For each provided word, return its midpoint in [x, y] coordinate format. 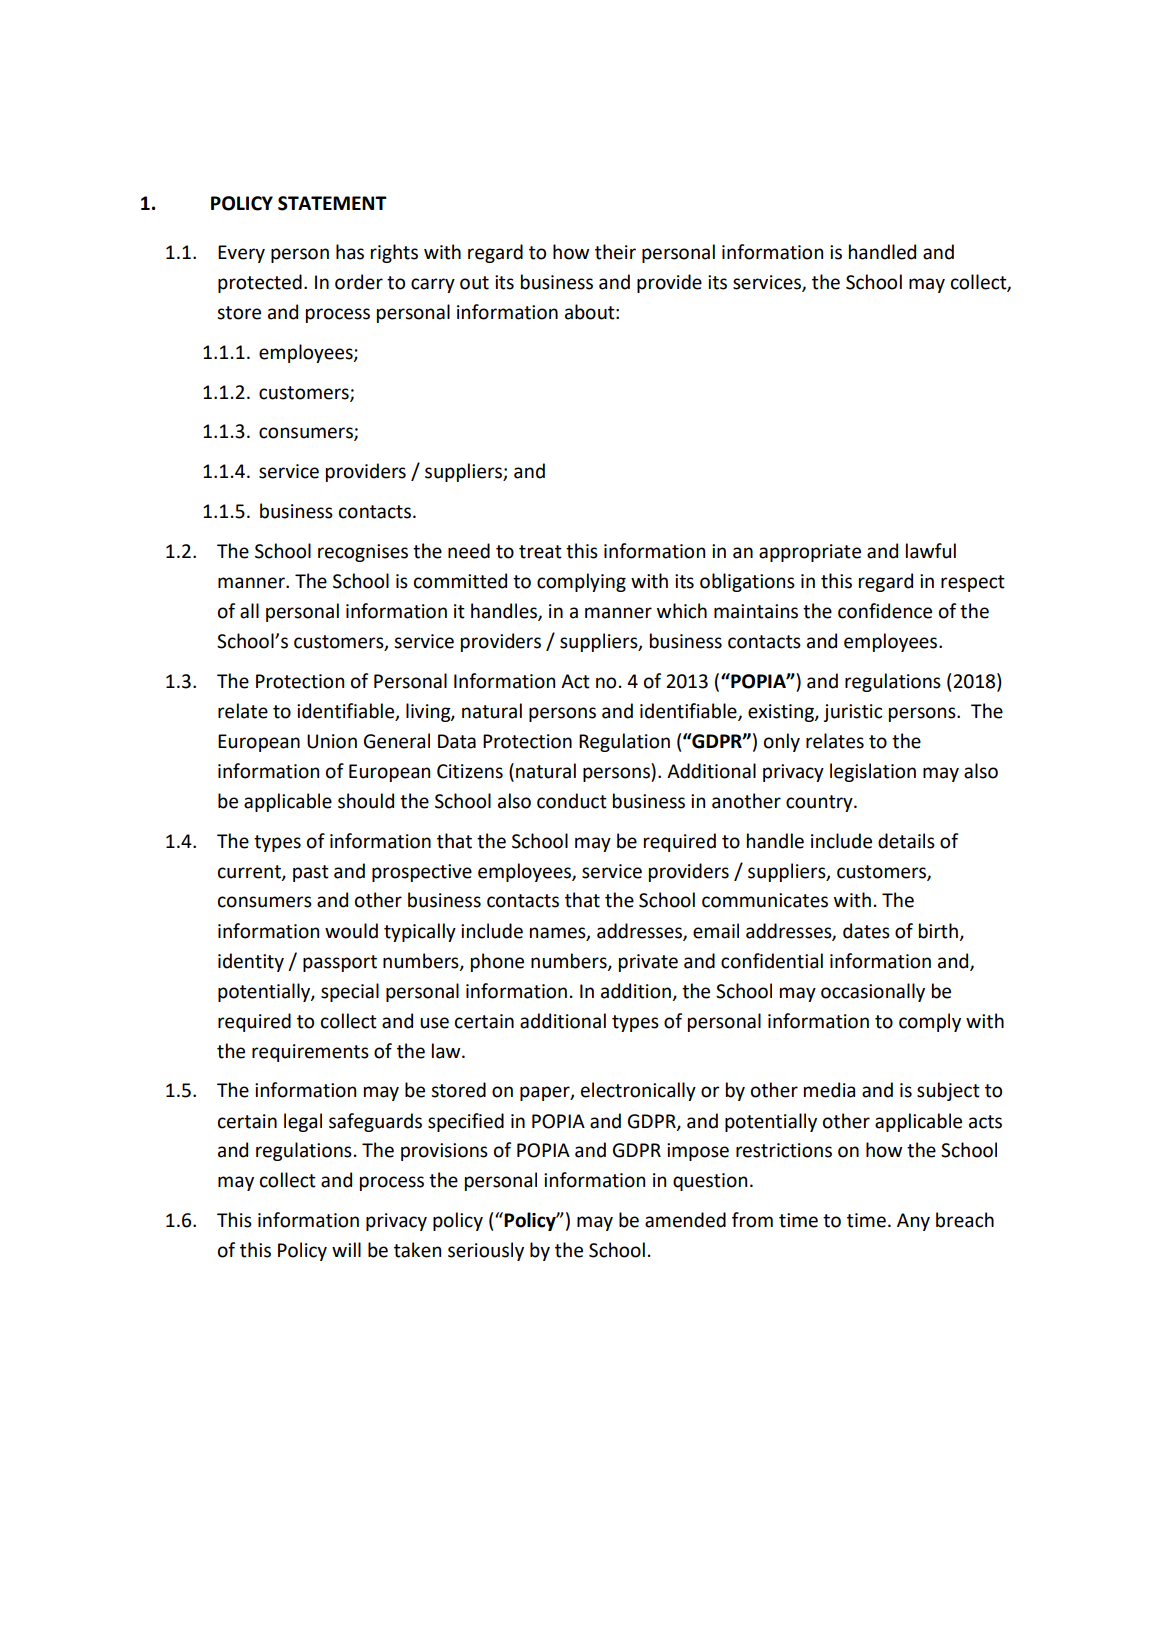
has [350, 252]
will [346, 1249]
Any [913, 1222]
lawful [931, 551]
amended [685, 1220]
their [615, 252]
